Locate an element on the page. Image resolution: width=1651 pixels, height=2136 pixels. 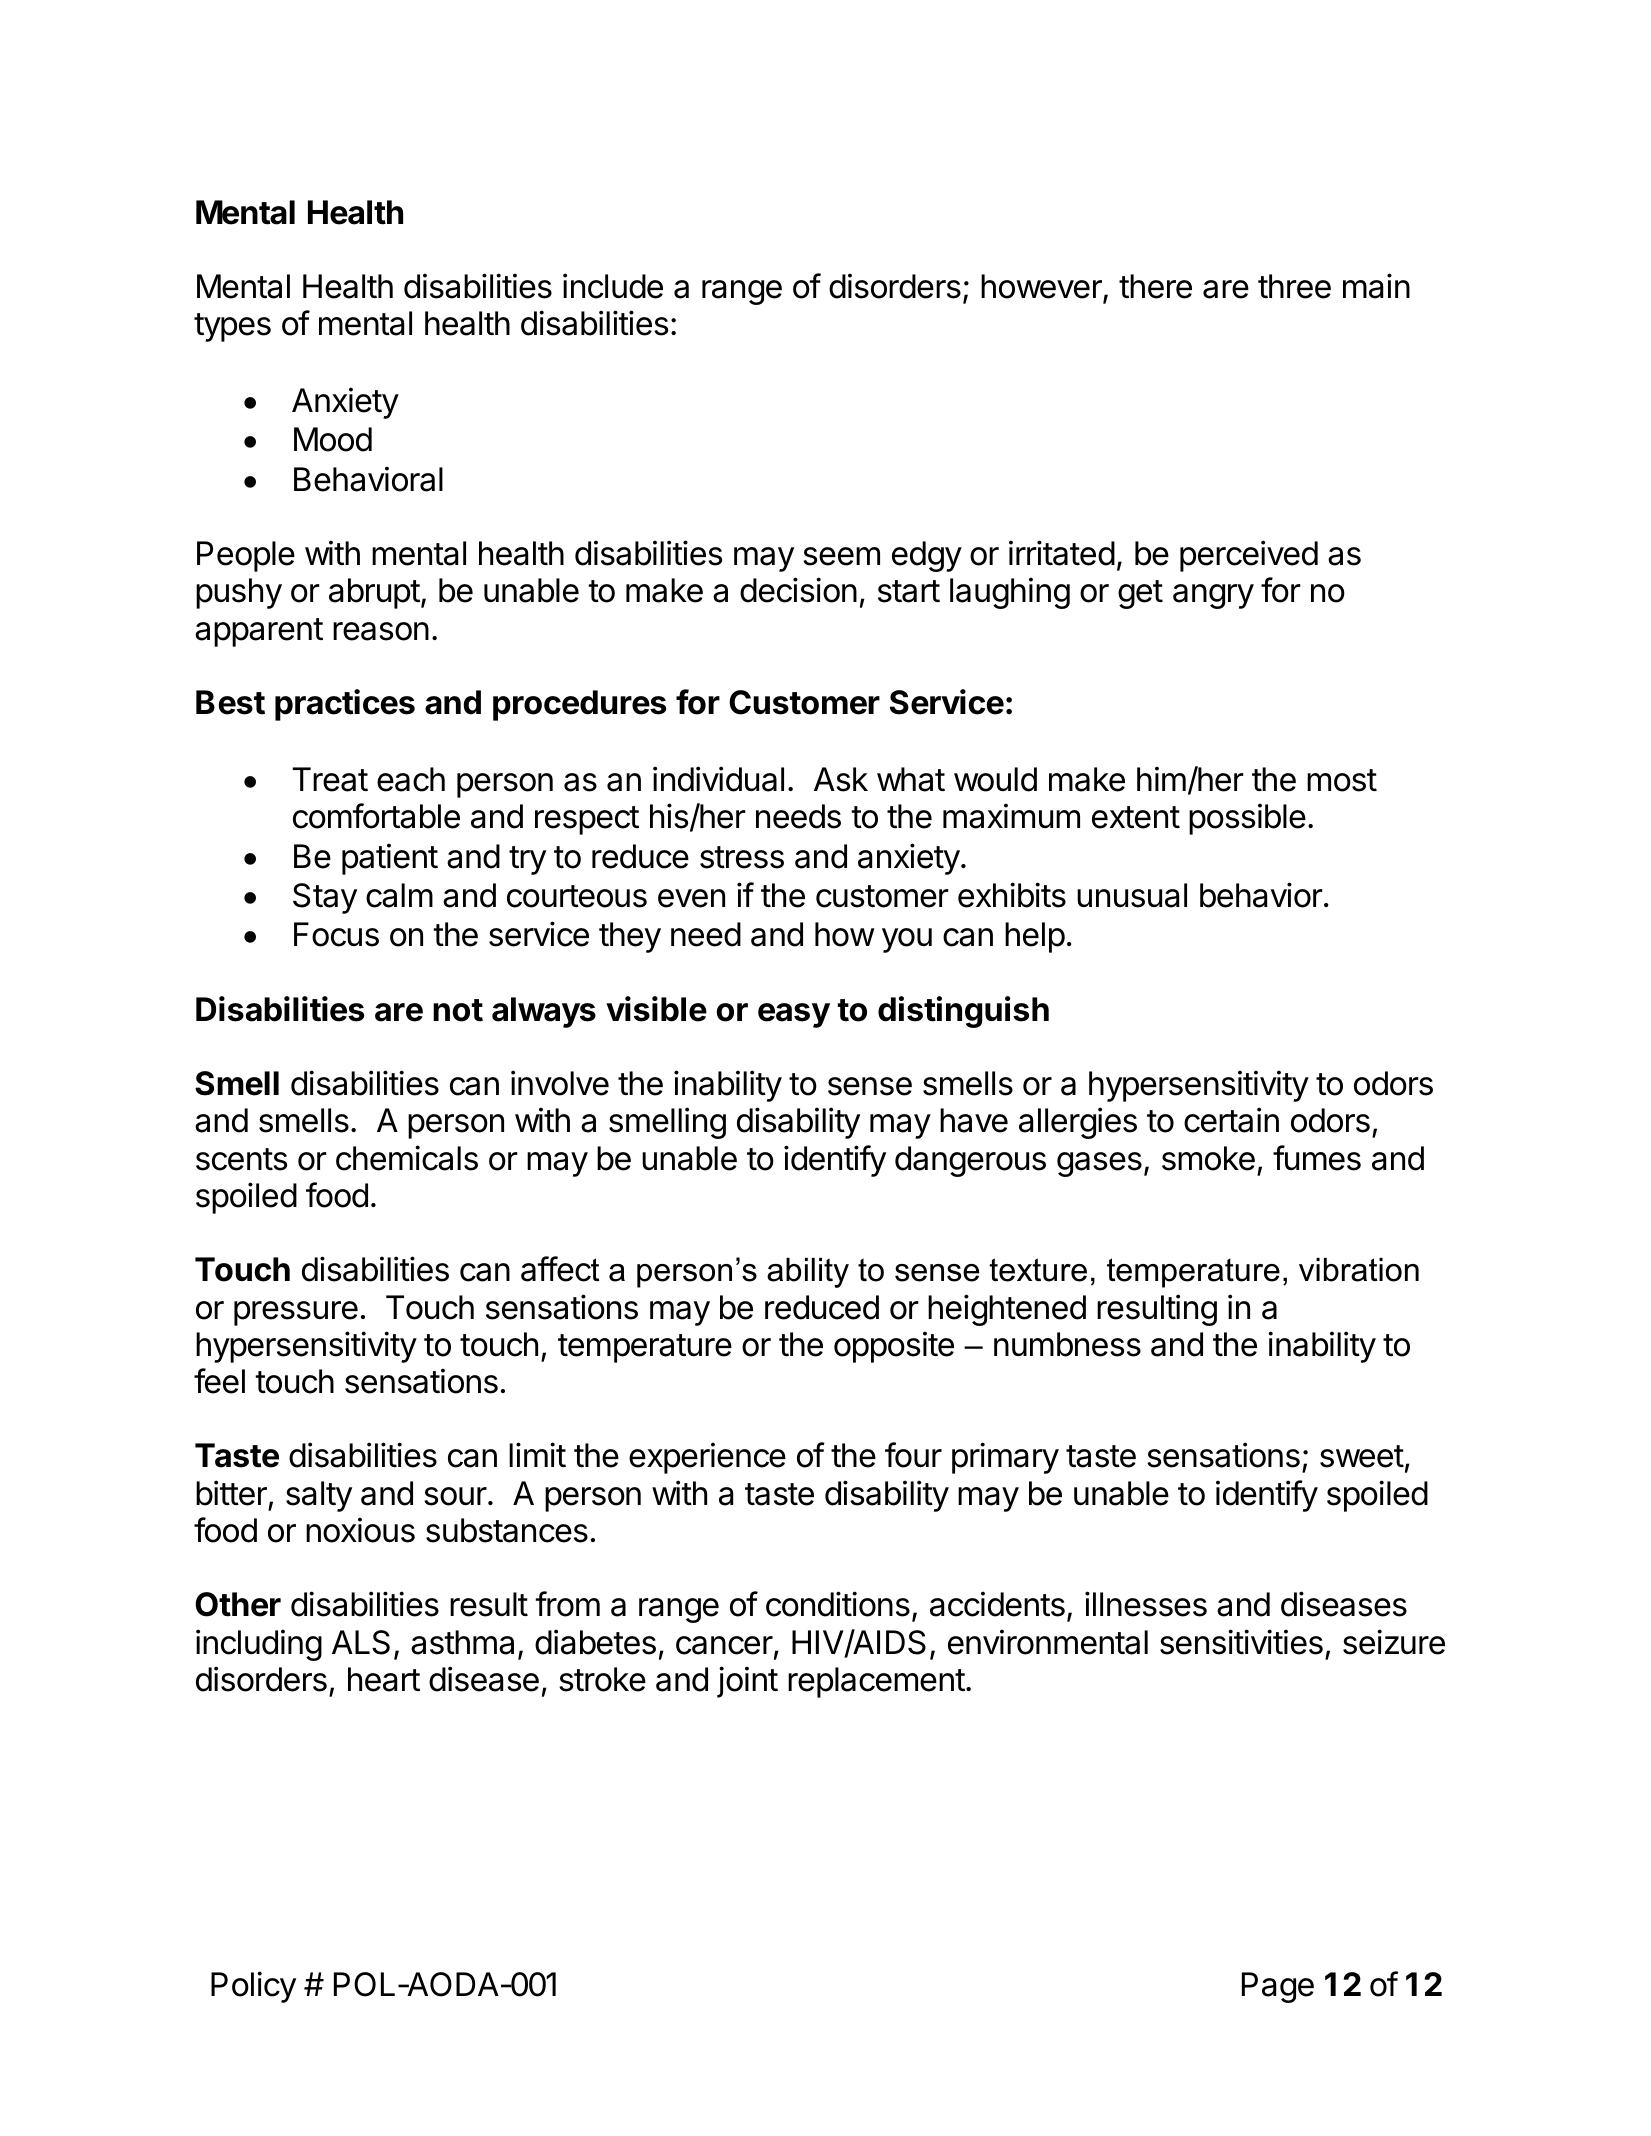
dangerous is located at coordinates (970, 1161).
